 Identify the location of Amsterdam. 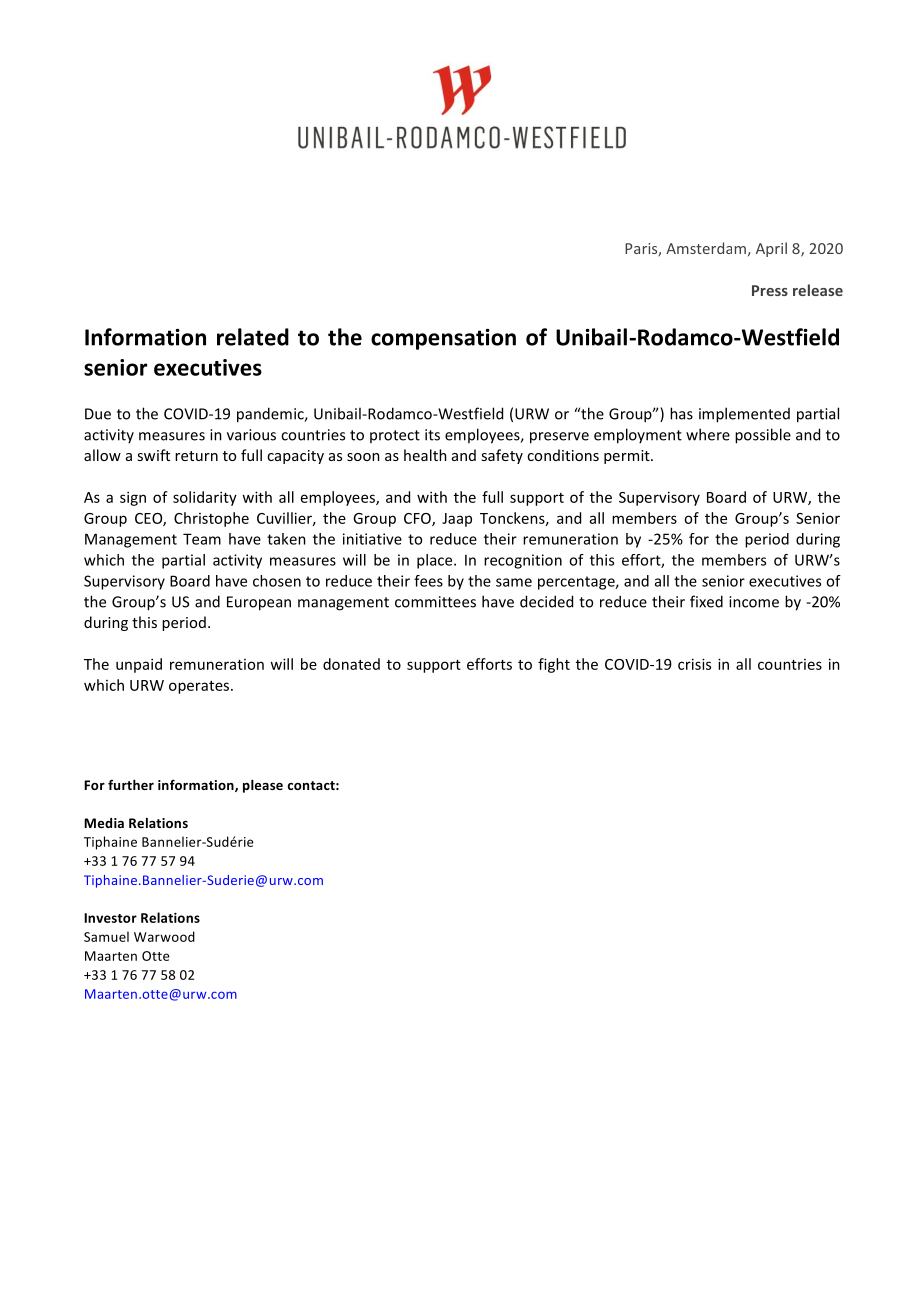
(706, 248).
